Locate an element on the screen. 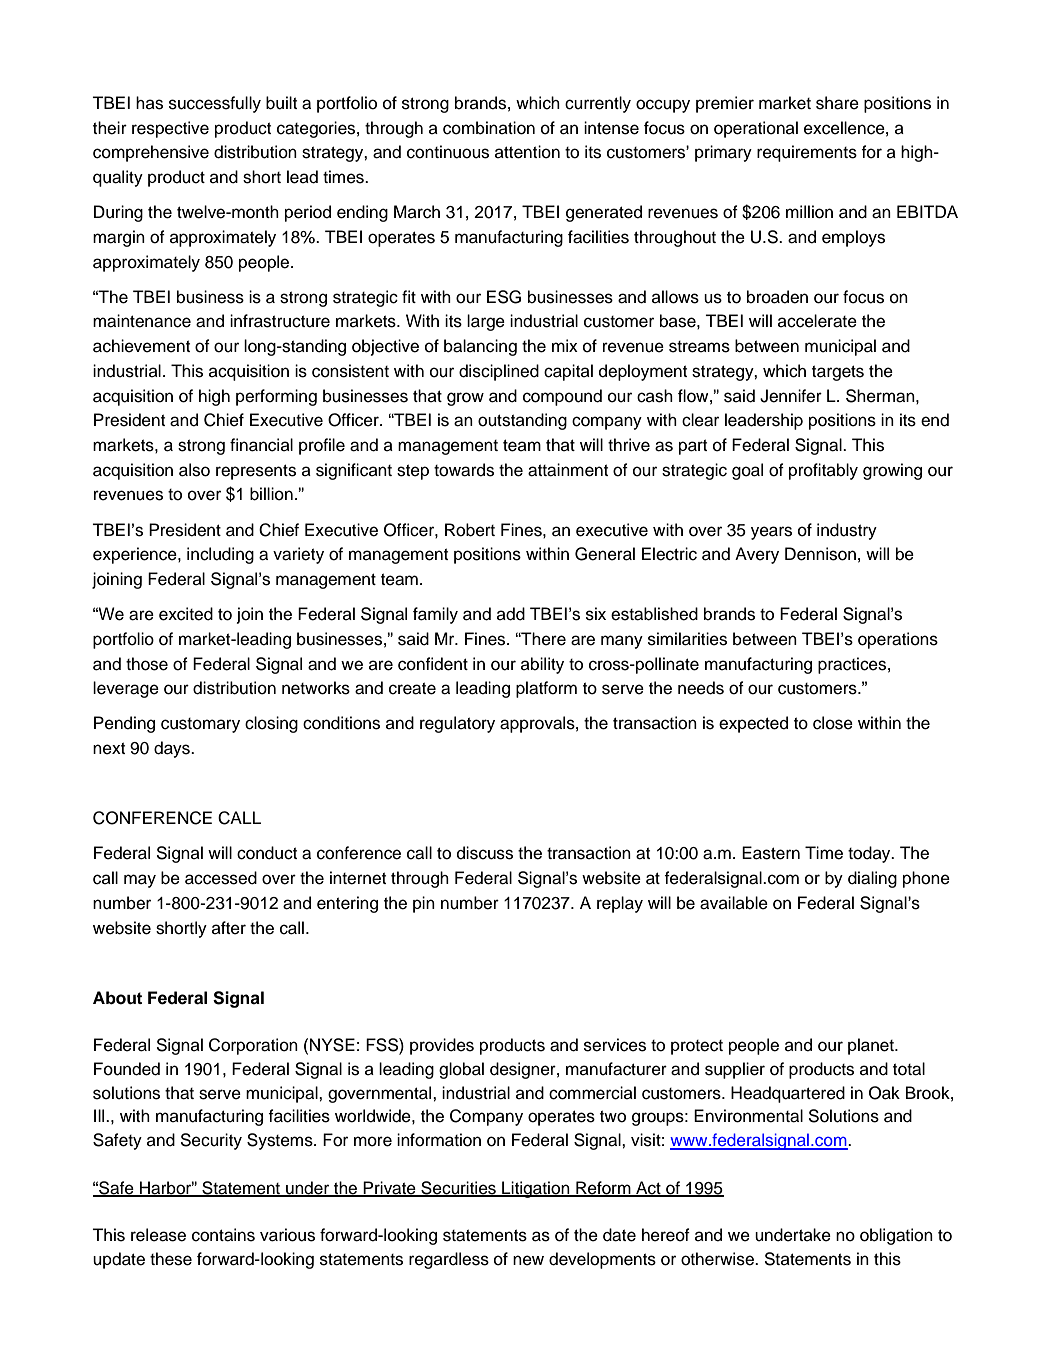 This screenshot has height=1363, width=1053. pin is located at coordinates (424, 904).
